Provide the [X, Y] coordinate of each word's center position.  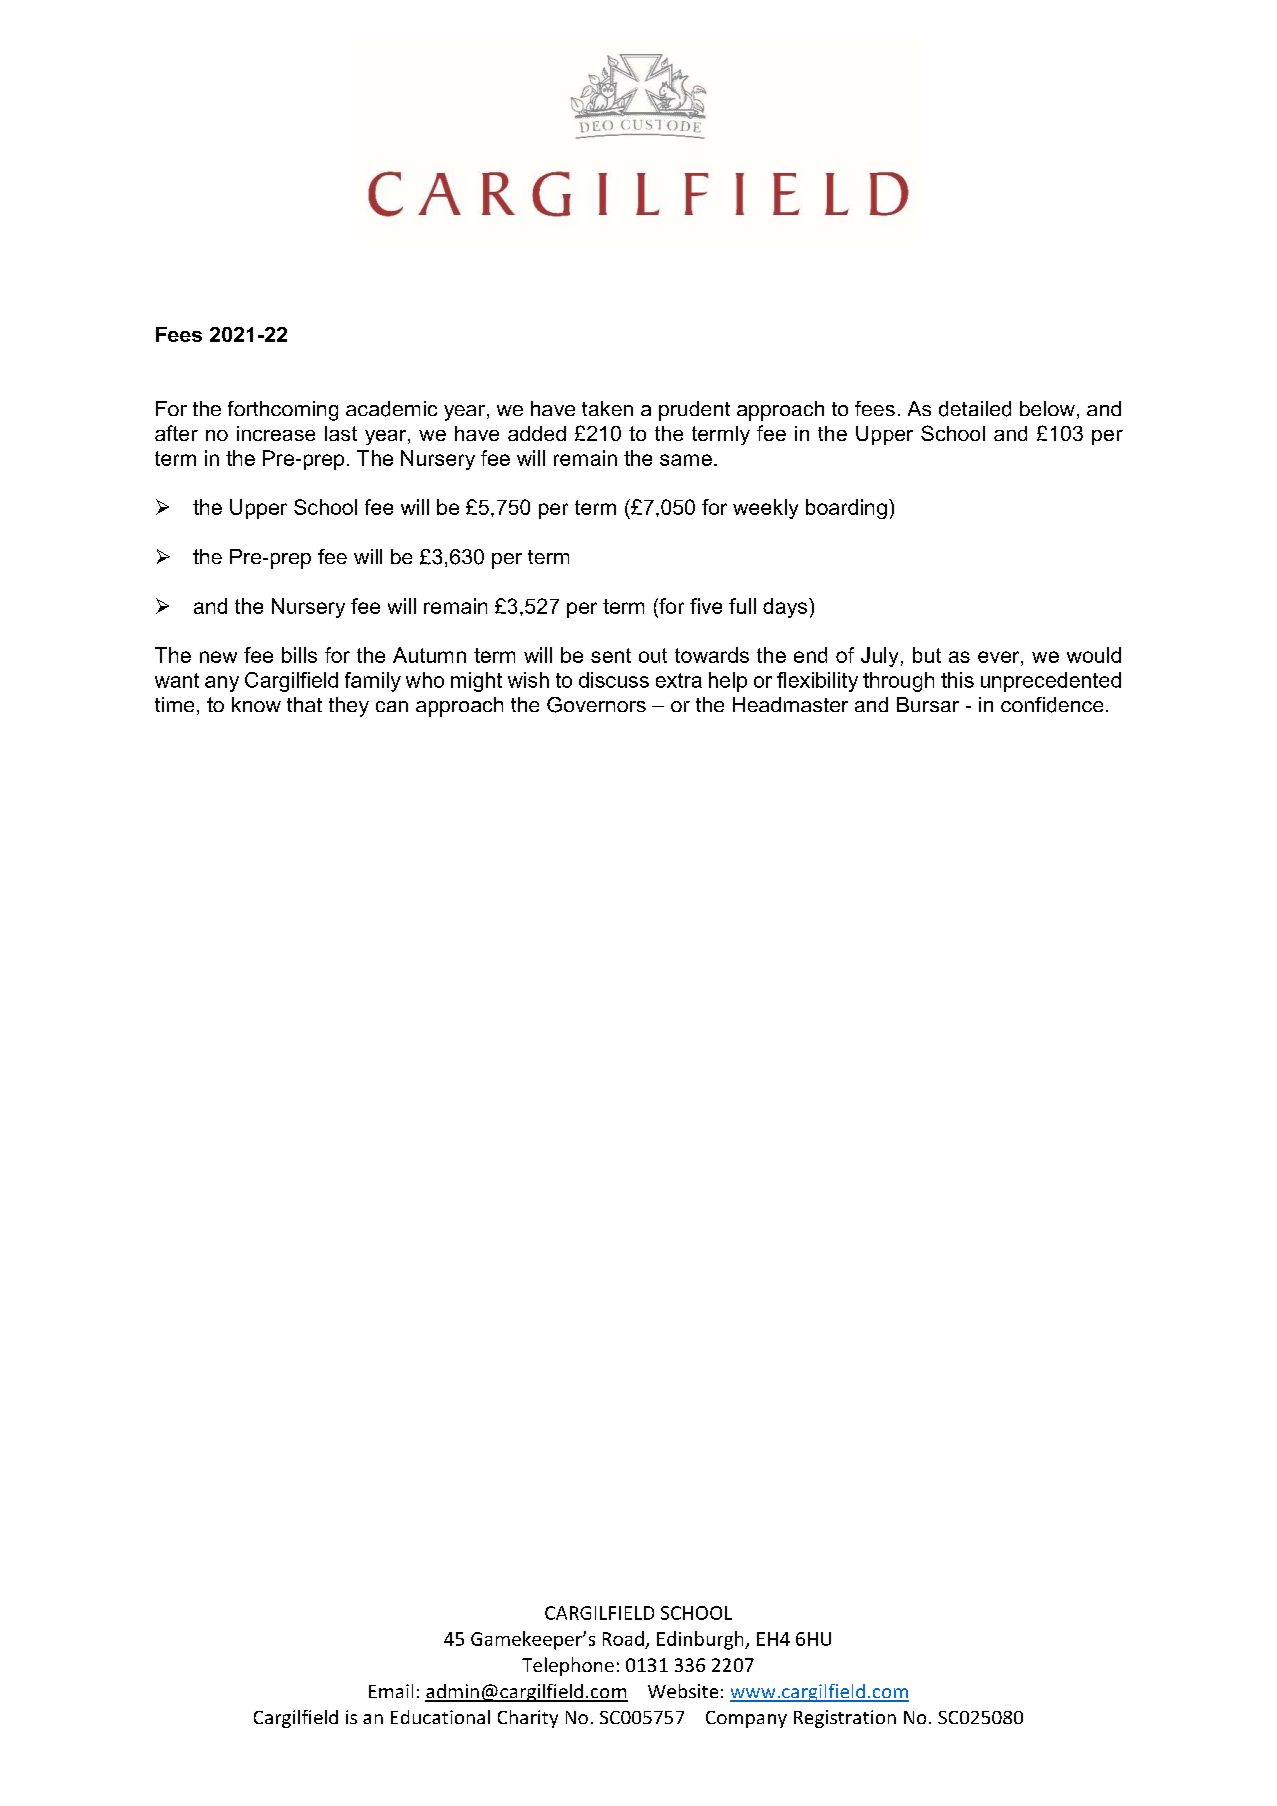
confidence [1052, 705]
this [957, 680]
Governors [596, 705]
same [686, 460]
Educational [440, 1717]
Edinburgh [701, 1640]
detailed [975, 409]
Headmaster [790, 704]
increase [276, 433]
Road [623, 1638]
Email [391, 1691]
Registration [845, 1719]
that [304, 704]
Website [683, 1691]
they [349, 707]
